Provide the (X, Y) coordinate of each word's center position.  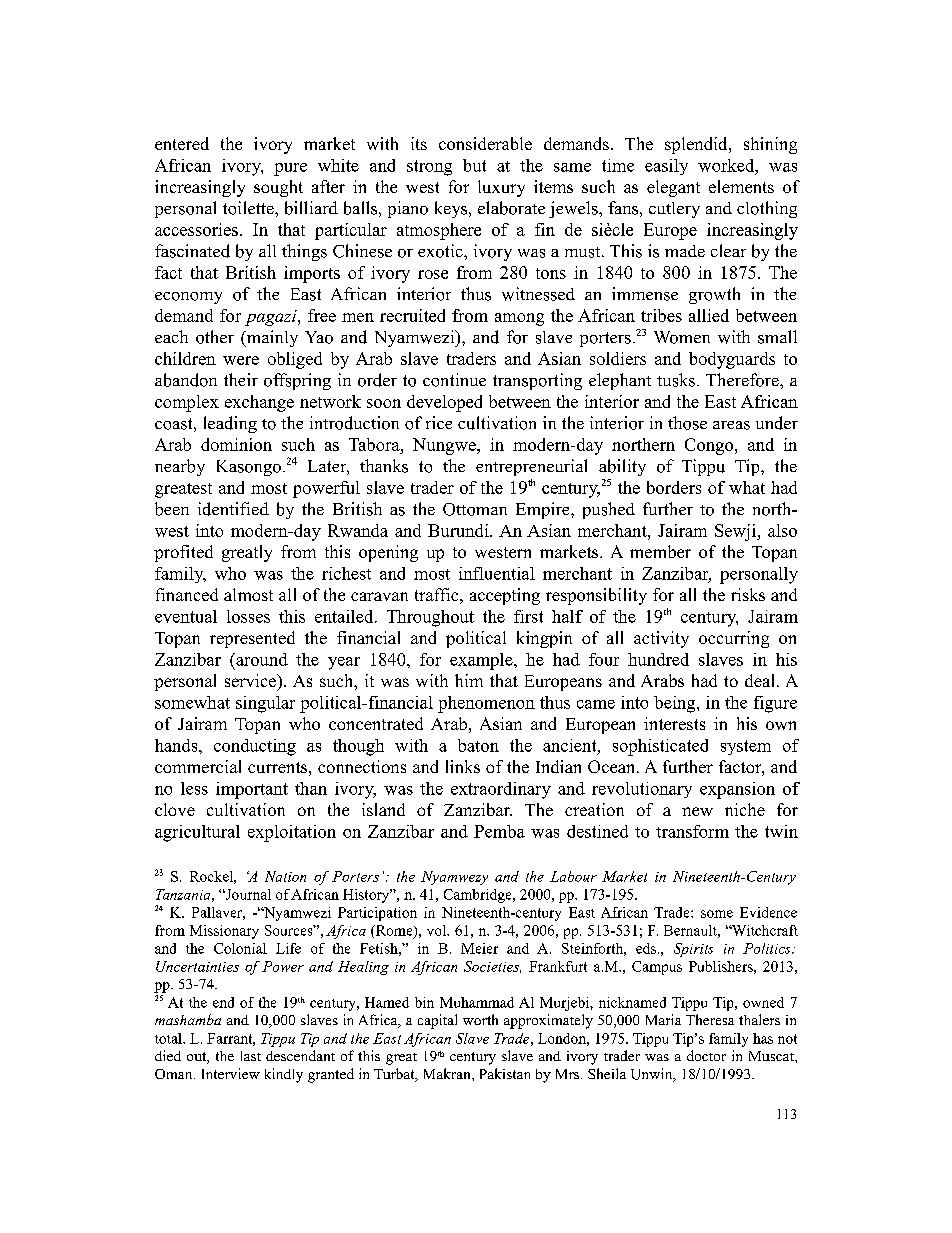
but (474, 165)
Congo (710, 446)
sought (278, 188)
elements (741, 186)
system (746, 747)
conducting (255, 747)
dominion (236, 444)
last (251, 1056)
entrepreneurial (531, 467)
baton (478, 745)
